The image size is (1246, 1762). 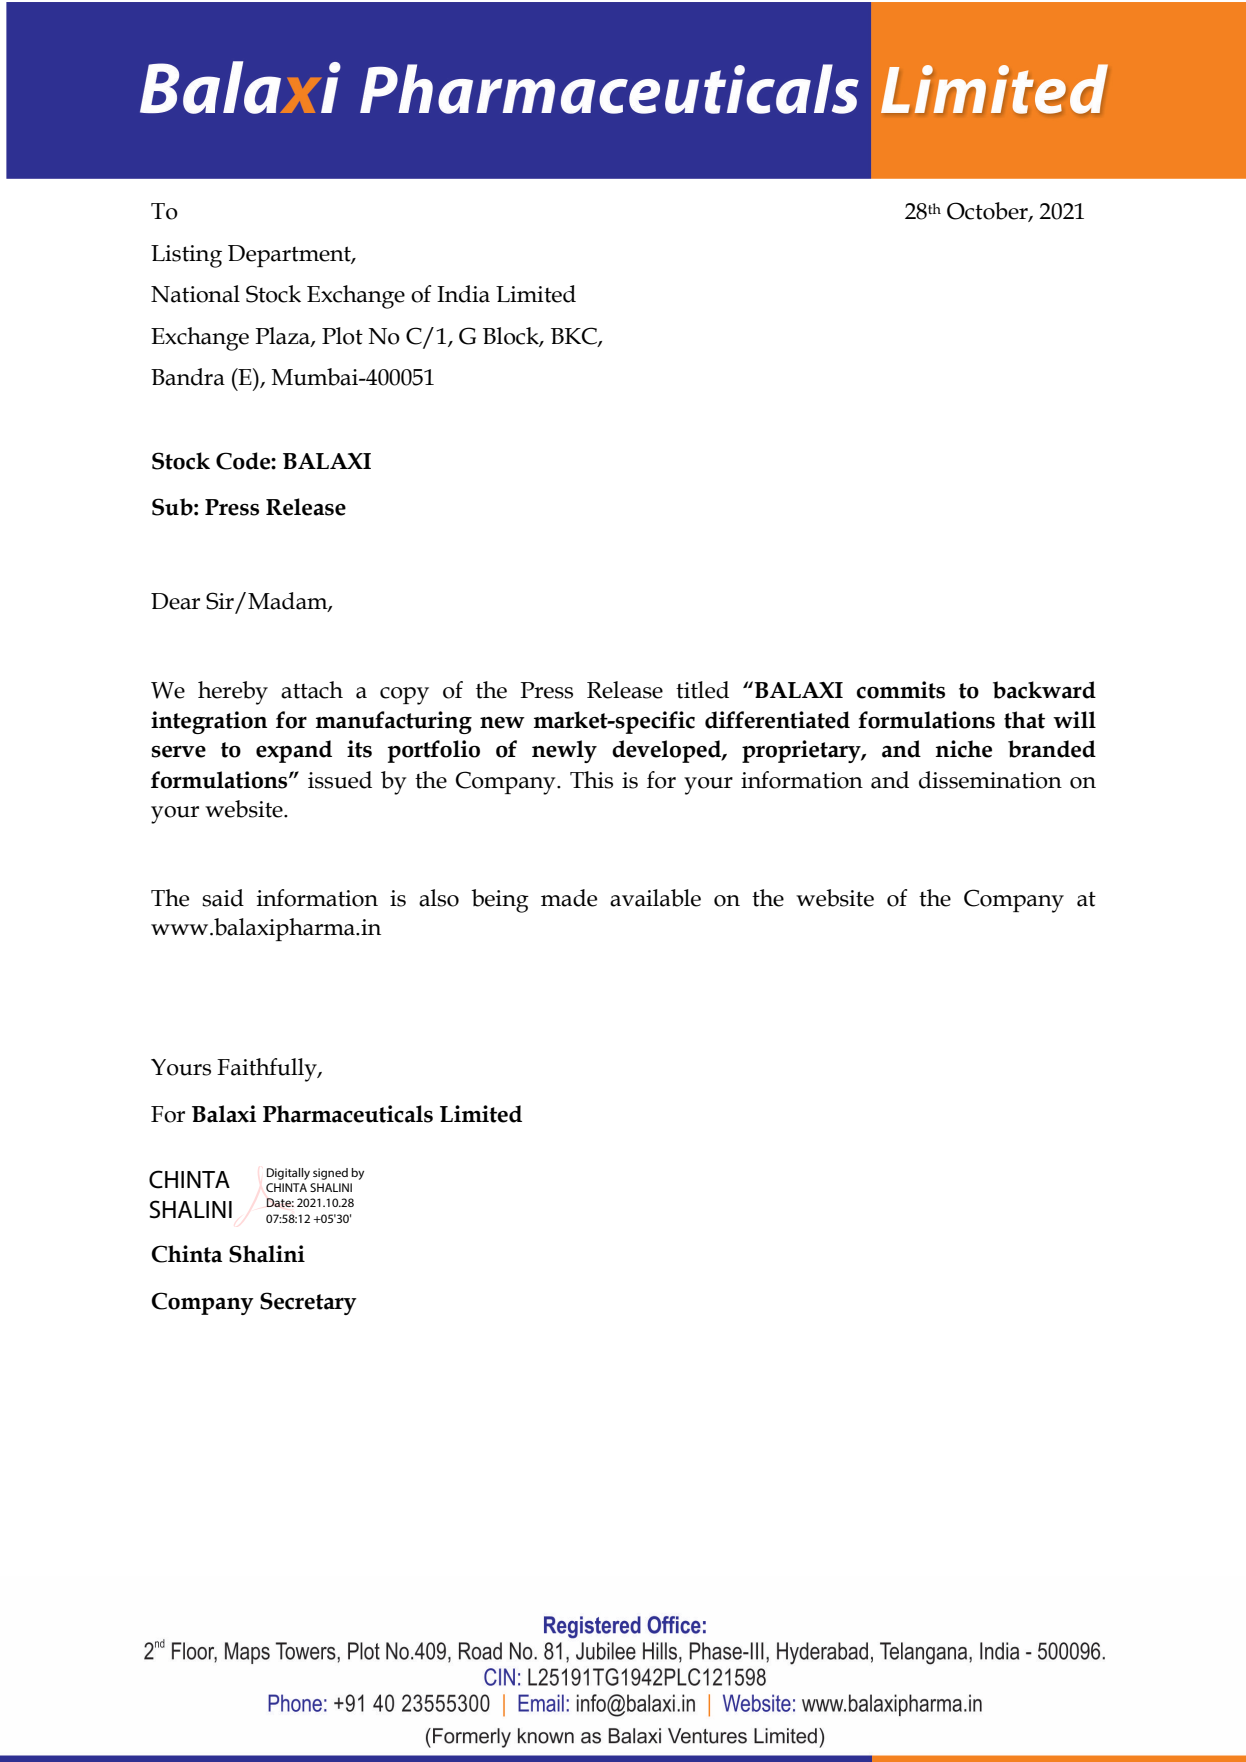 What do you see at coordinates (294, 751) in the screenshot?
I see `expand` at bounding box center [294, 751].
